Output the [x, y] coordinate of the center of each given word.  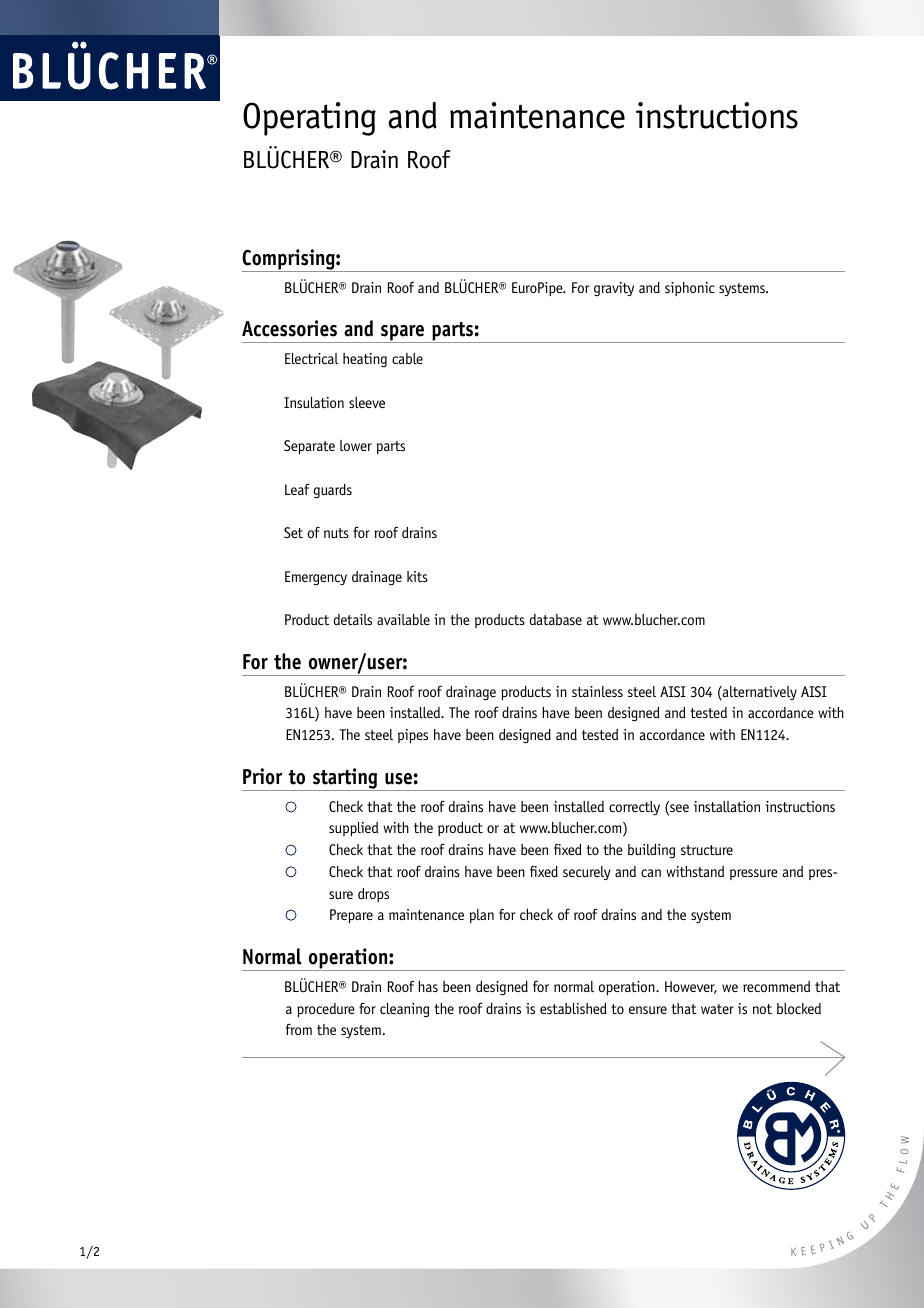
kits [417, 576]
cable [407, 358]
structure [707, 850]
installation [727, 806]
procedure [326, 1010]
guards [333, 491]
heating [365, 360]
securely [587, 873]
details [352, 619]
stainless [597, 691]
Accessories [289, 328]
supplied [353, 829]
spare [403, 334]
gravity [614, 289]
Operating [309, 119]
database [555, 619]
